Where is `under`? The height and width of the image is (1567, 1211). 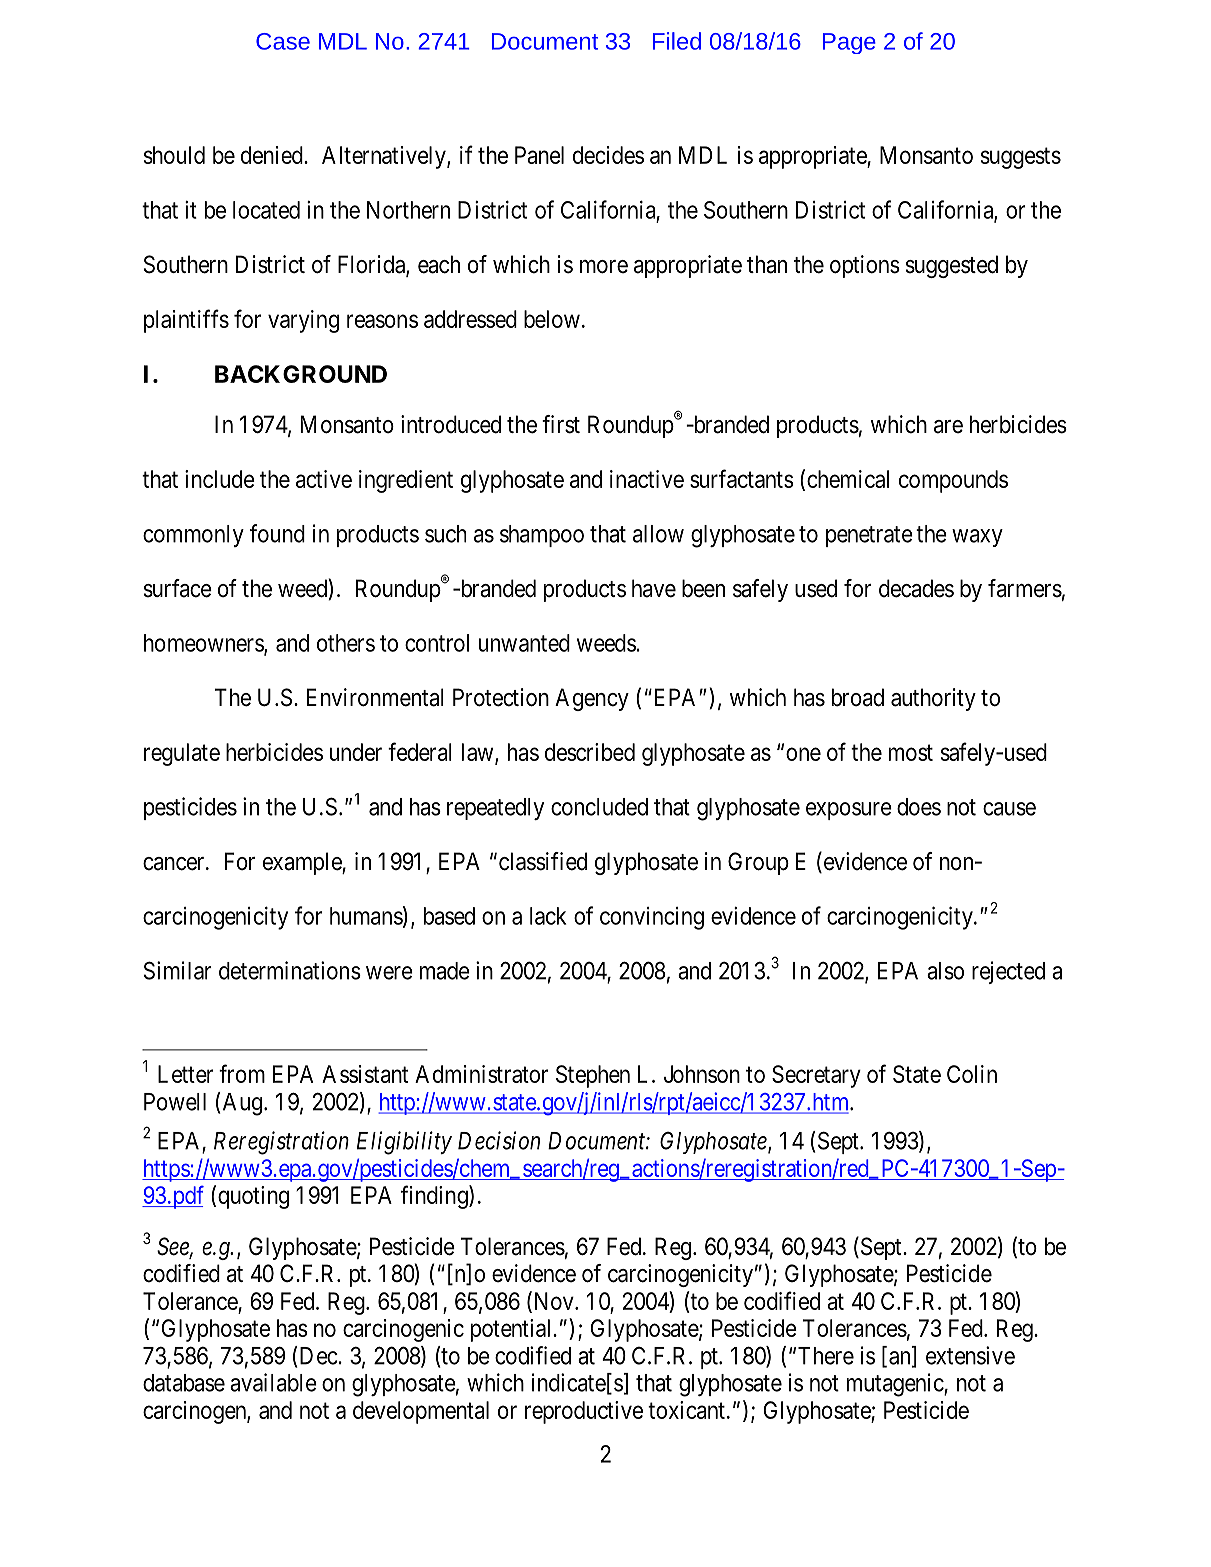 under is located at coordinates (356, 752).
